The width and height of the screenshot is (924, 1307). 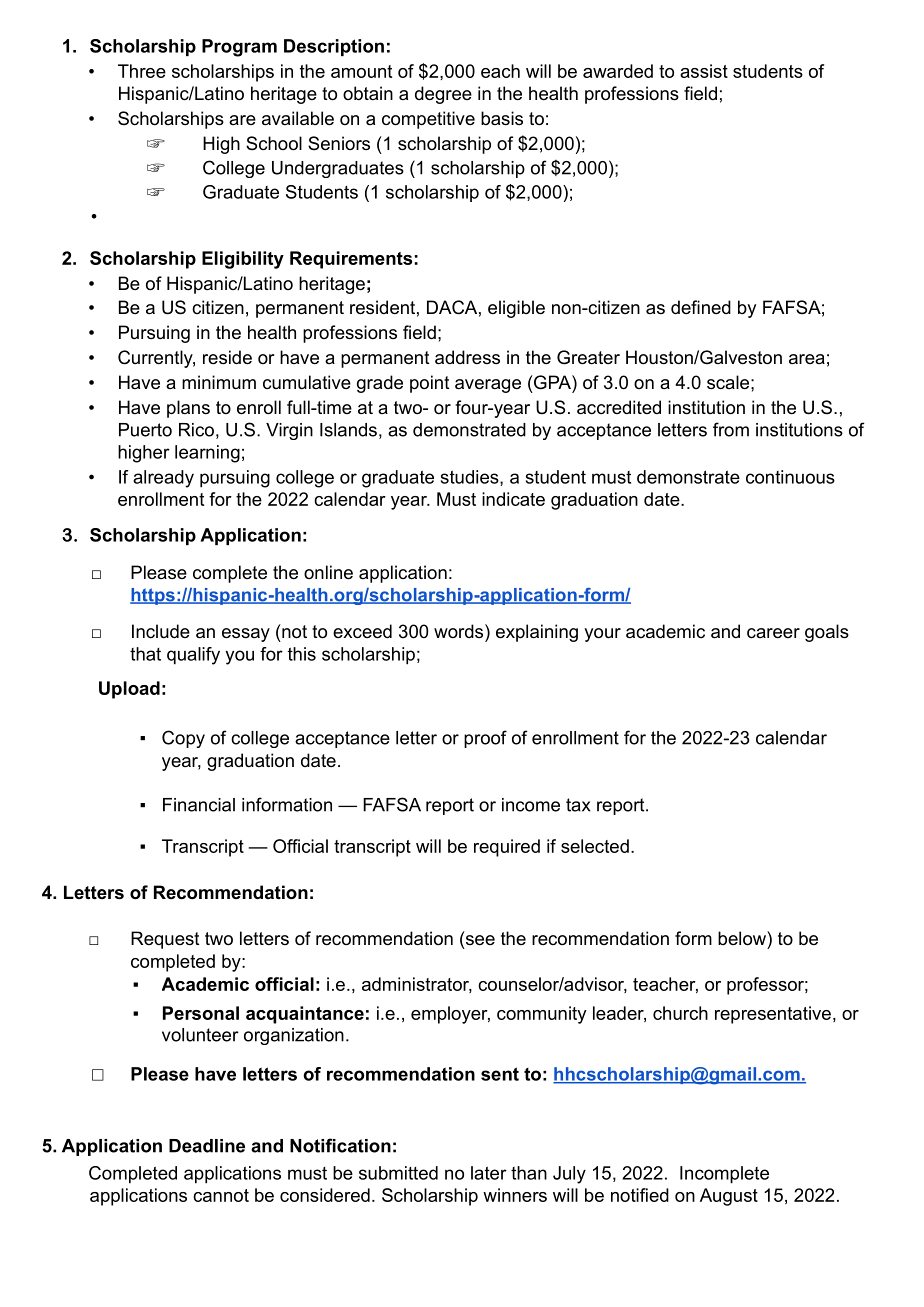 I want to click on Deadline, so click(x=207, y=1146).
